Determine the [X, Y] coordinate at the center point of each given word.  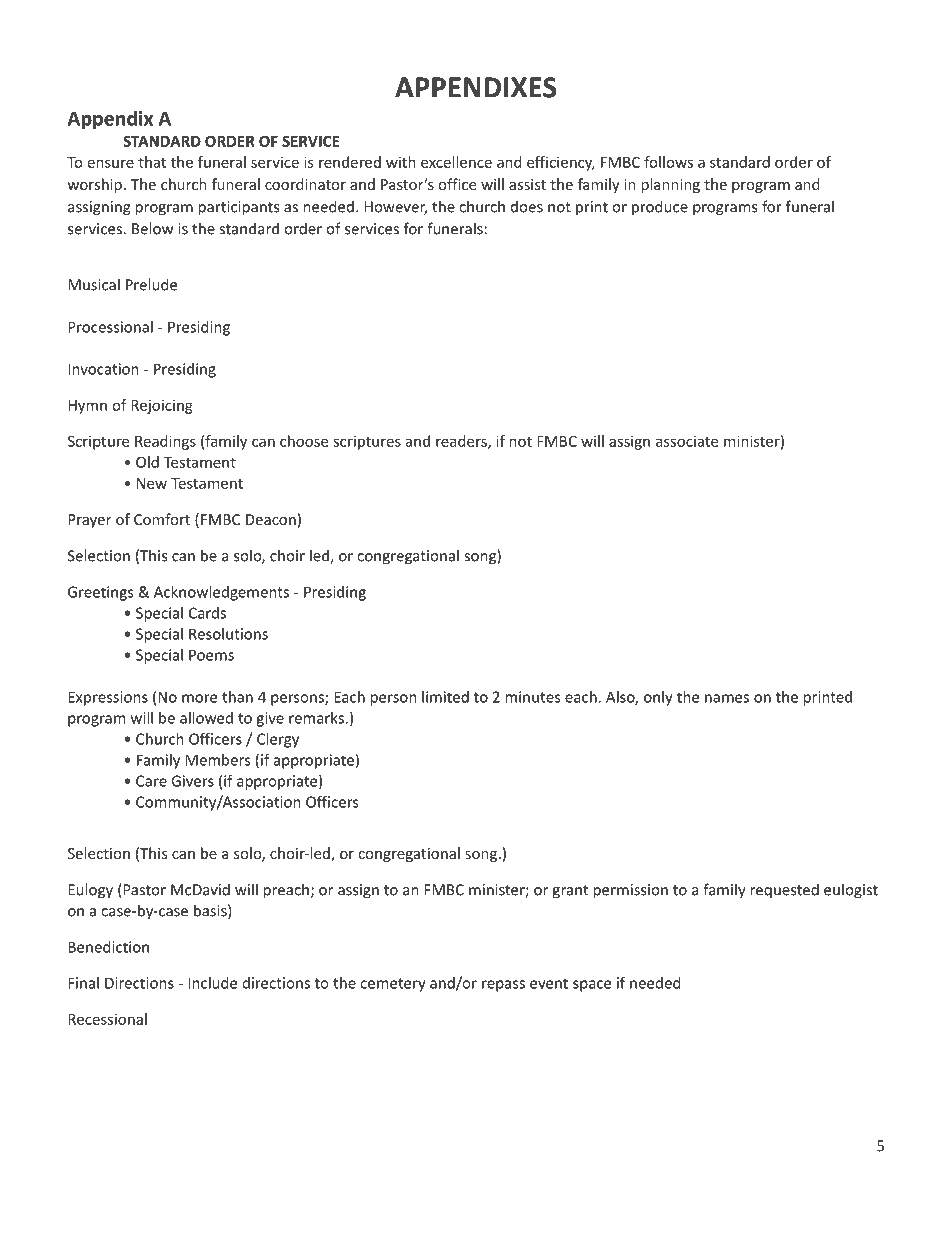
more [199, 698]
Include [212, 983]
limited [445, 697]
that [152, 162]
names [727, 698]
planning [670, 185]
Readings [165, 442]
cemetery [393, 985]
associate [687, 441]
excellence [456, 162]
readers [462, 442]
